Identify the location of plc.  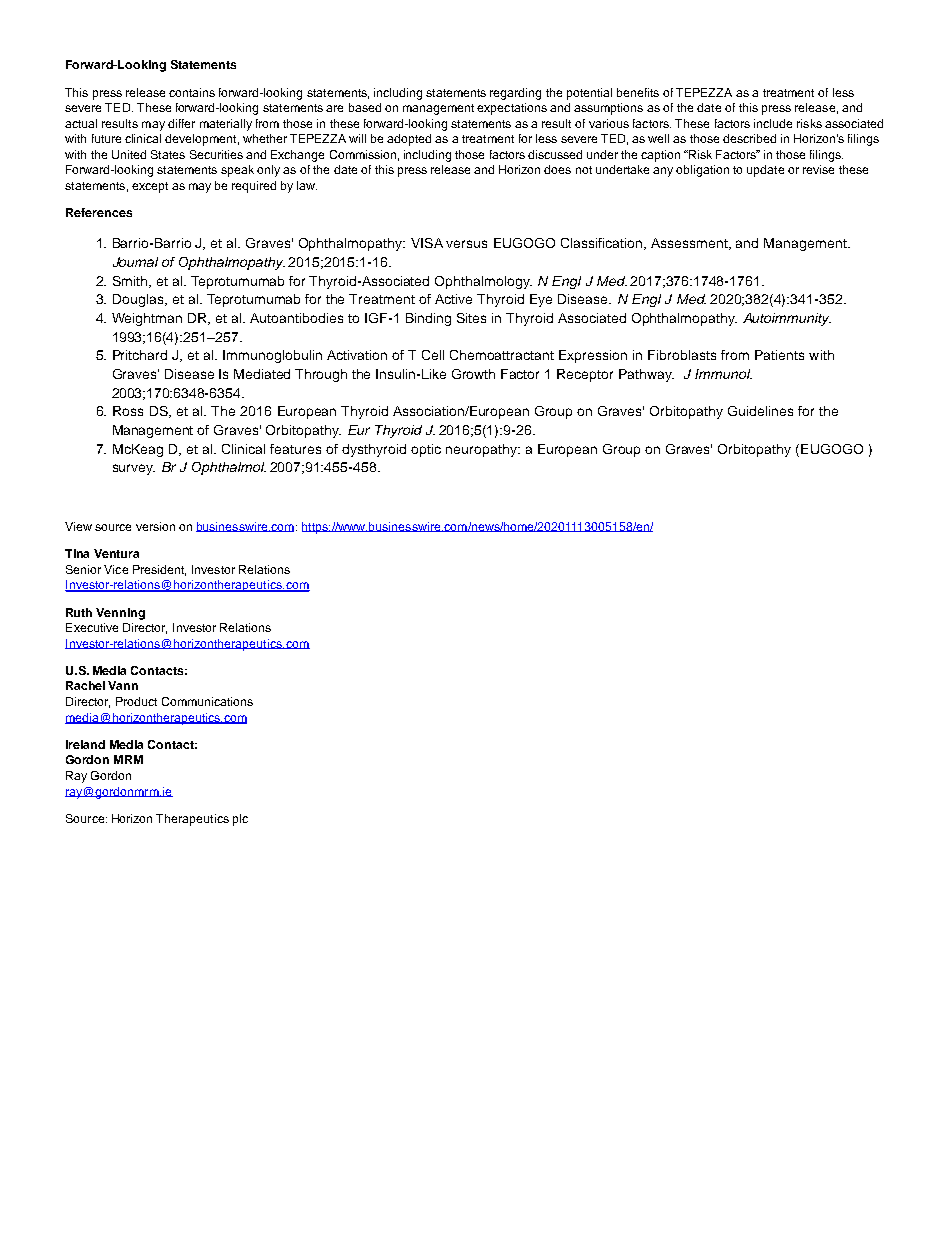
(240, 820).
